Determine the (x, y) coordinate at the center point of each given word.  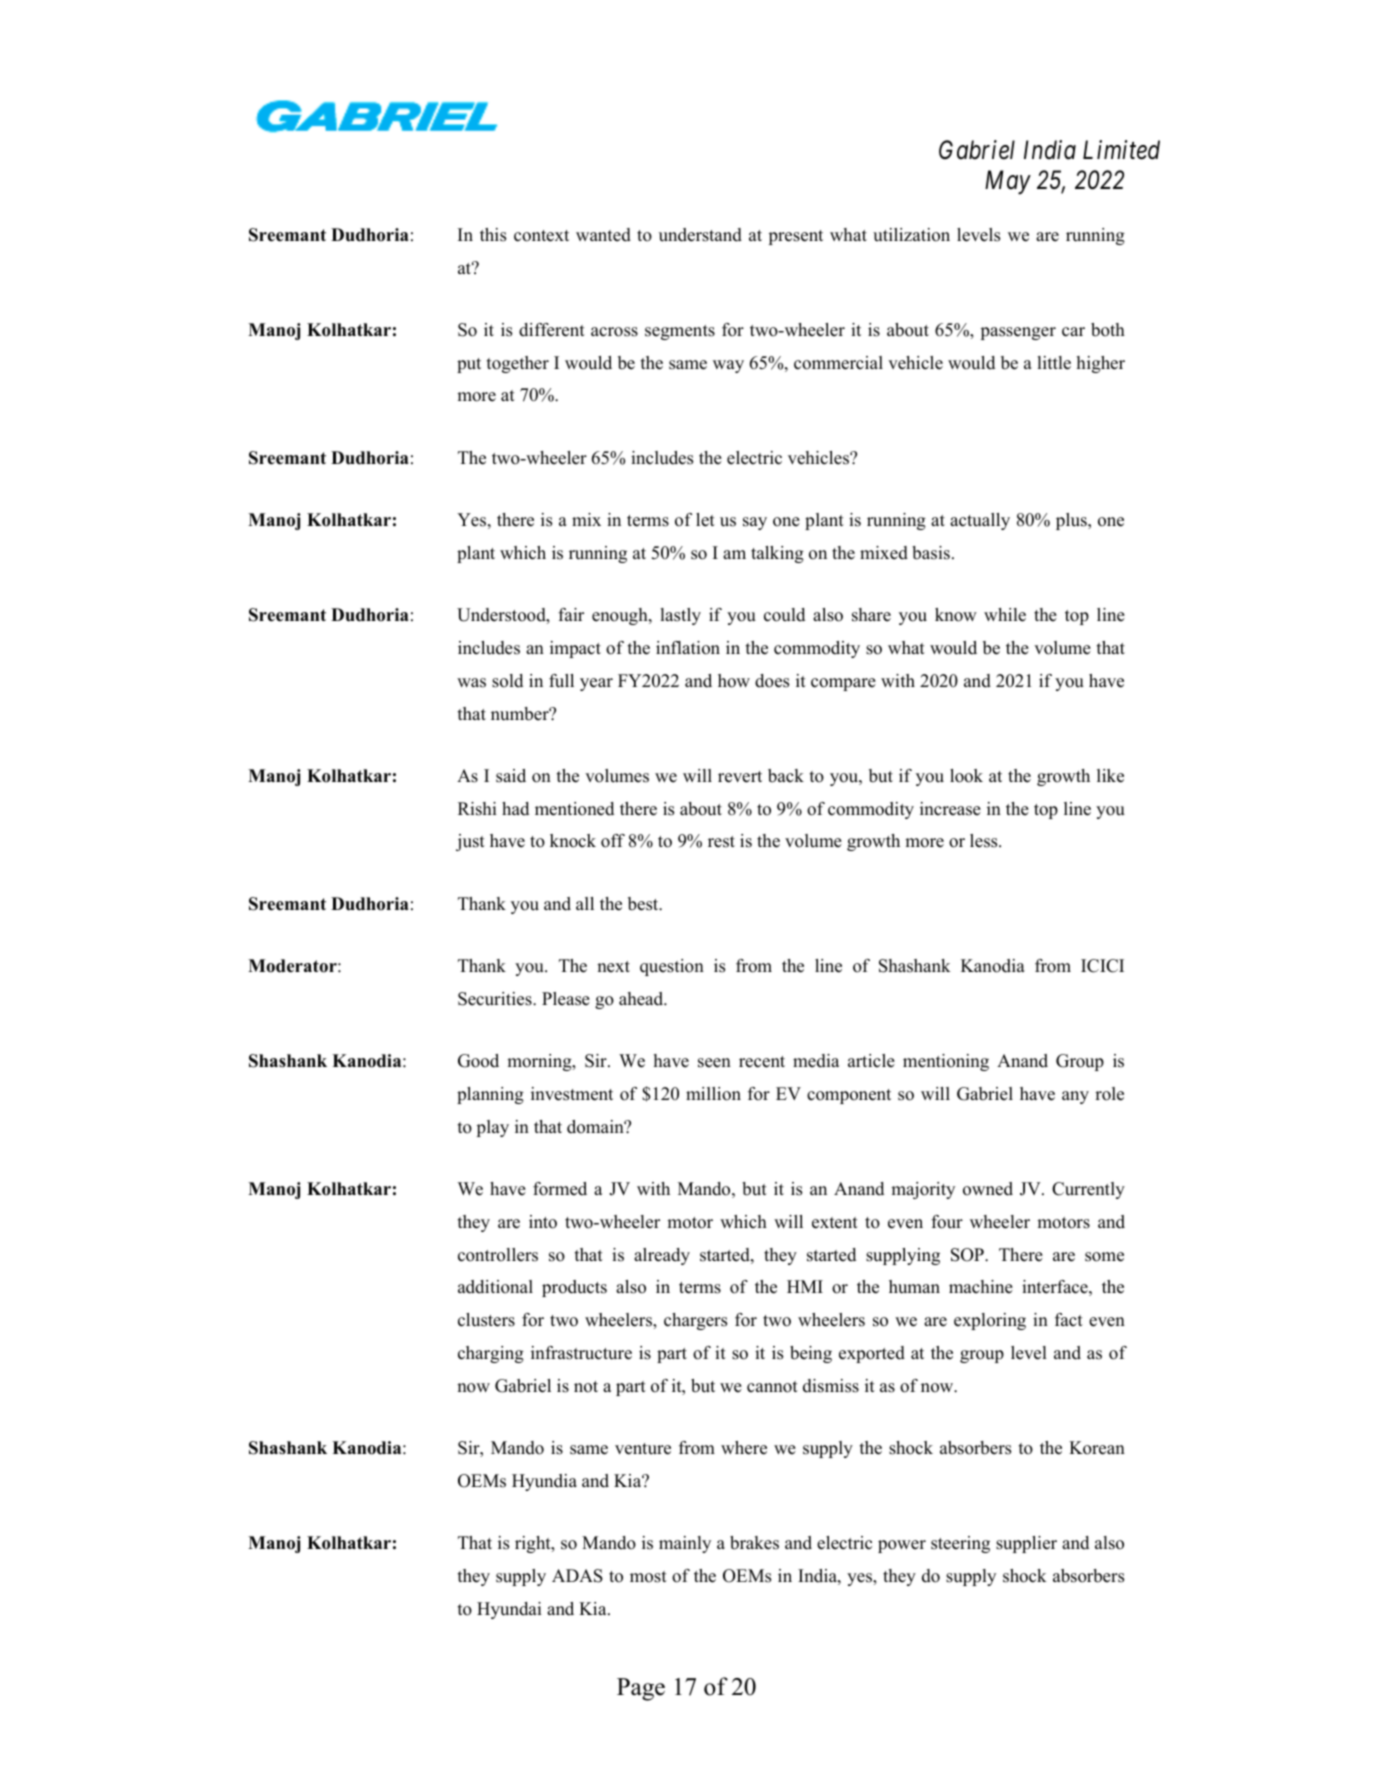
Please (566, 999)
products (574, 1288)
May (1008, 182)
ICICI (1102, 966)
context (541, 236)
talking (777, 554)
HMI (805, 1286)
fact (1069, 1320)
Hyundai (509, 1610)
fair (571, 614)
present (796, 237)
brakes (754, 1543)
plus (1072, 521)
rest (721, 842)
